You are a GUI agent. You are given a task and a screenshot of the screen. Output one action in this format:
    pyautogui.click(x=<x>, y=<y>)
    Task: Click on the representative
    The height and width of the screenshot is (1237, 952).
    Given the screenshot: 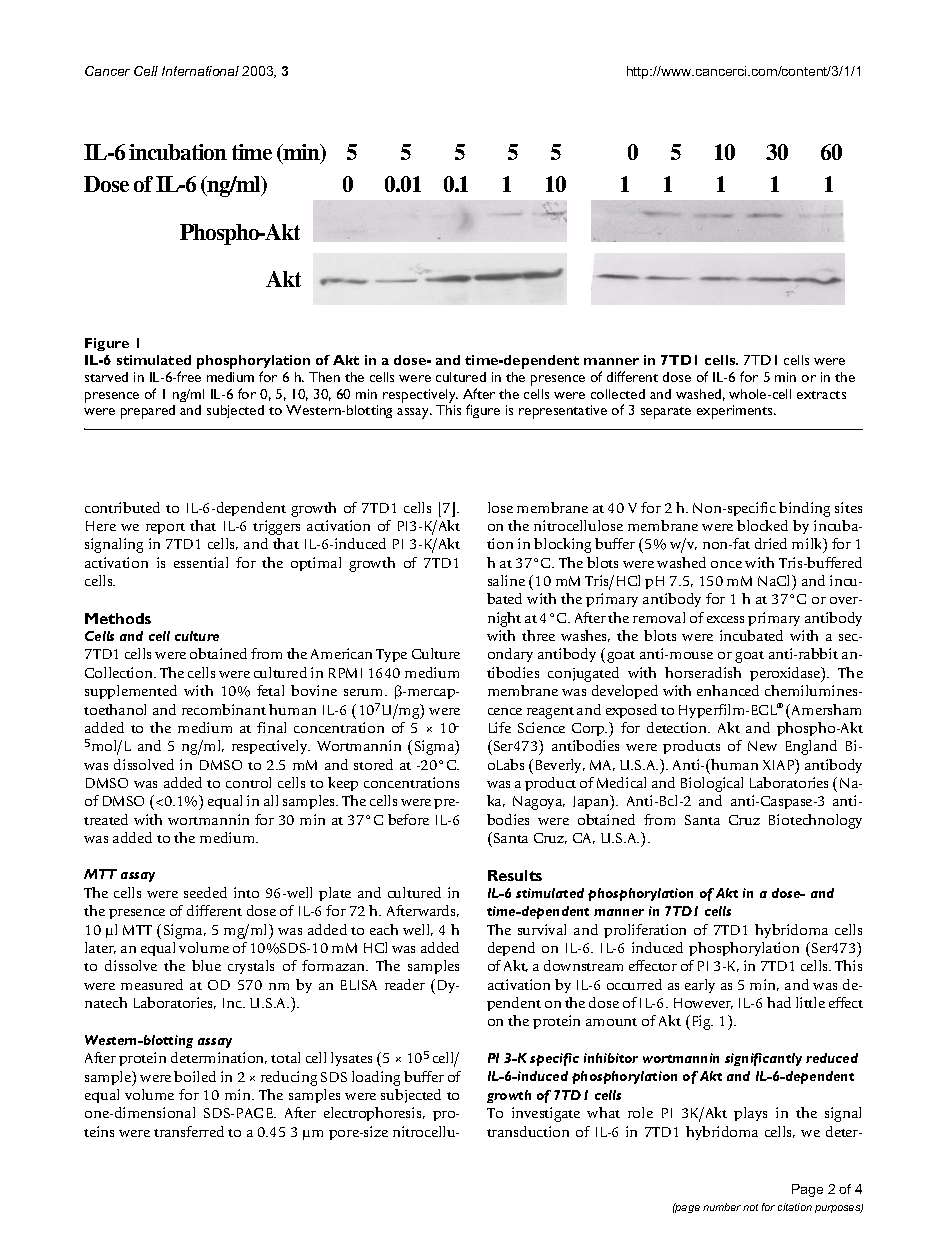 What is the action you would take?
    pyautogui.click(x=563, y=412)
